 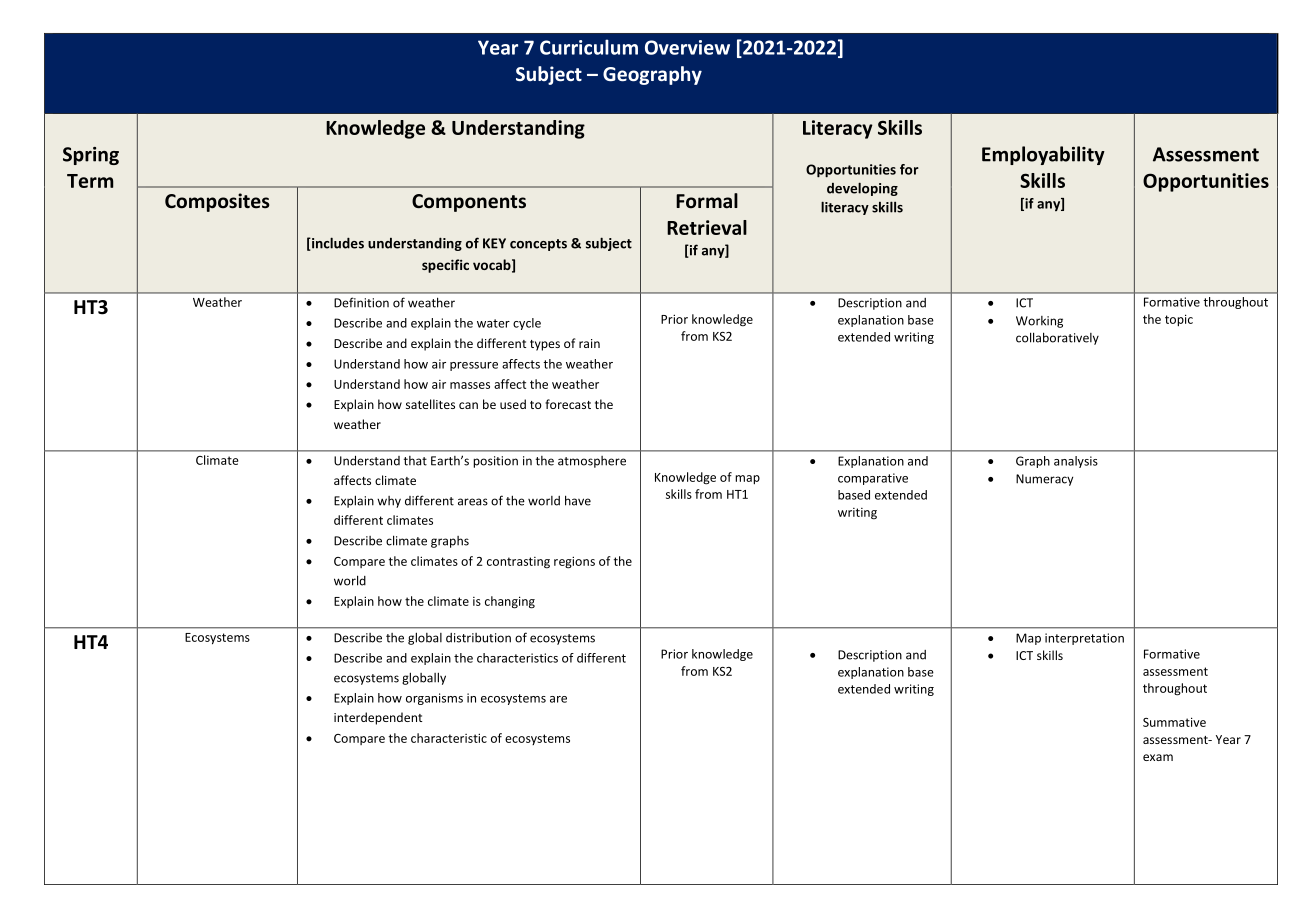 What do you see at coordinates (1076, 462) in the page?
I see `analysis` at bounding box center [1076, 462].
